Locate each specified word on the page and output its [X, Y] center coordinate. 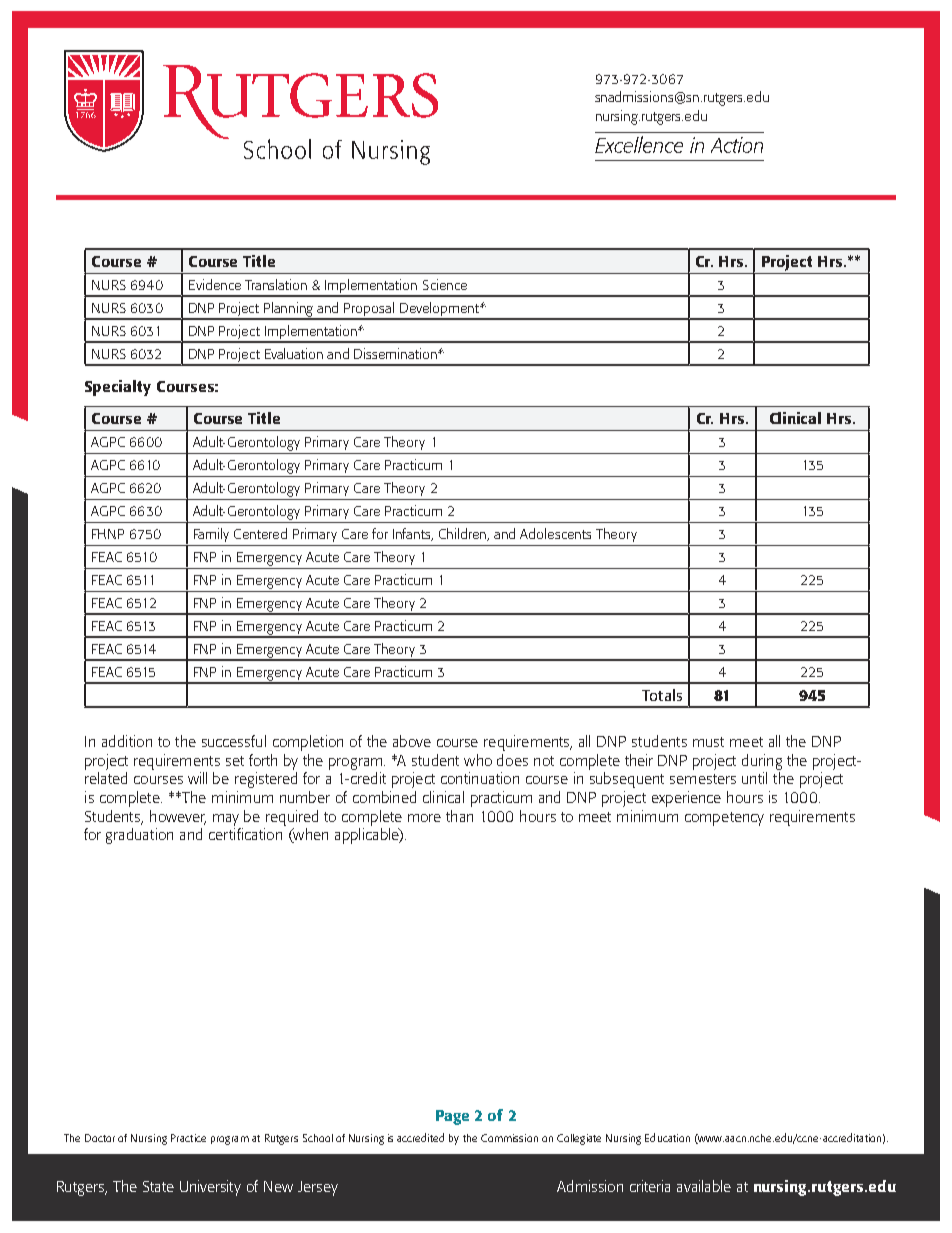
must [708, 742]
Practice [188, 1138]
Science [445, 284]
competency [724, 819]
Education [667, 1137]
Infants [413, 534]
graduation [139, 836]
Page [452, 1117]
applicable [368, 836]
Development [440, 310]
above [412, 741]
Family [211, 535]
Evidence [215, 284]
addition [127, 741]
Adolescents [555, 533]
